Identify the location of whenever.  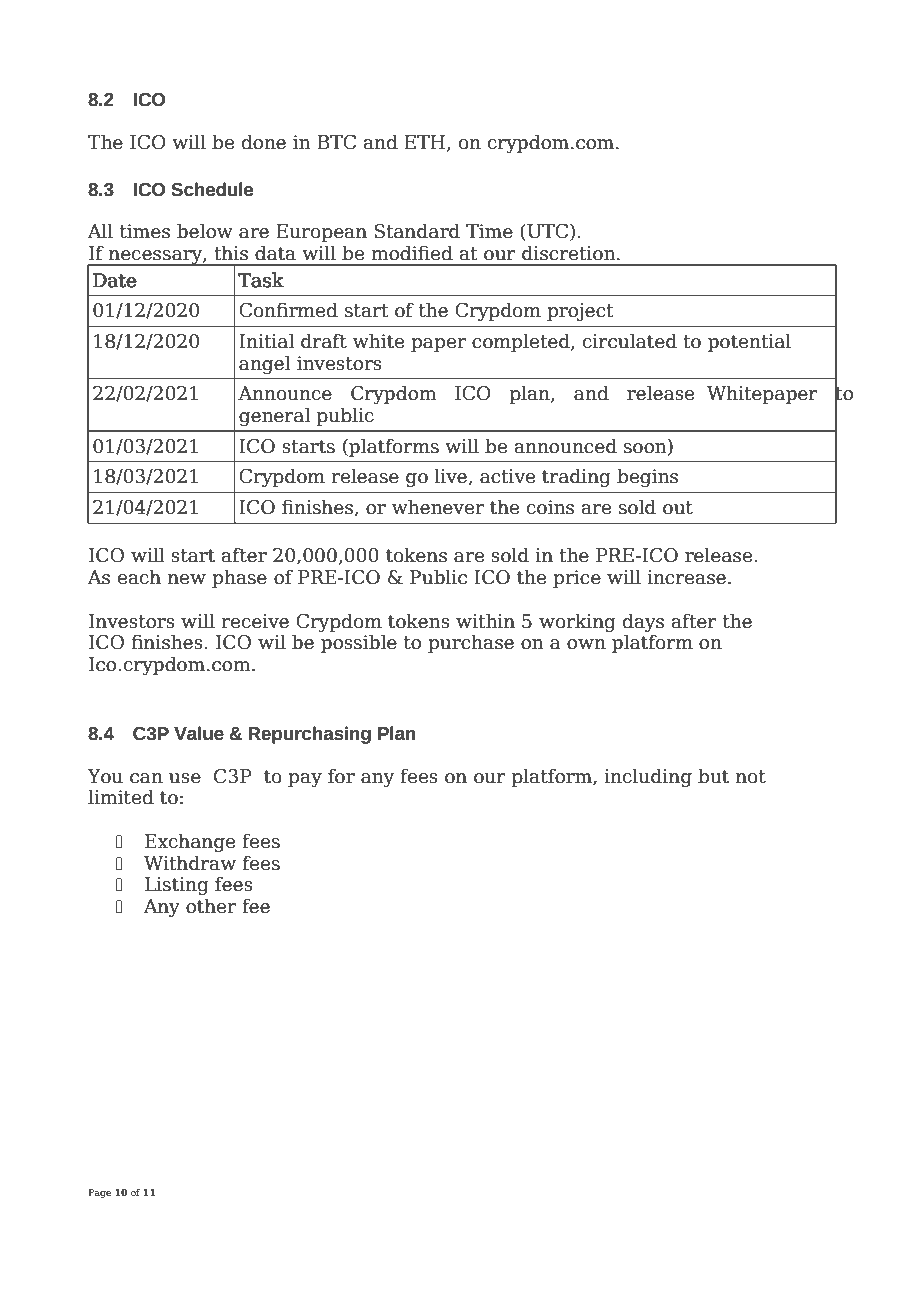
(438, 507).
